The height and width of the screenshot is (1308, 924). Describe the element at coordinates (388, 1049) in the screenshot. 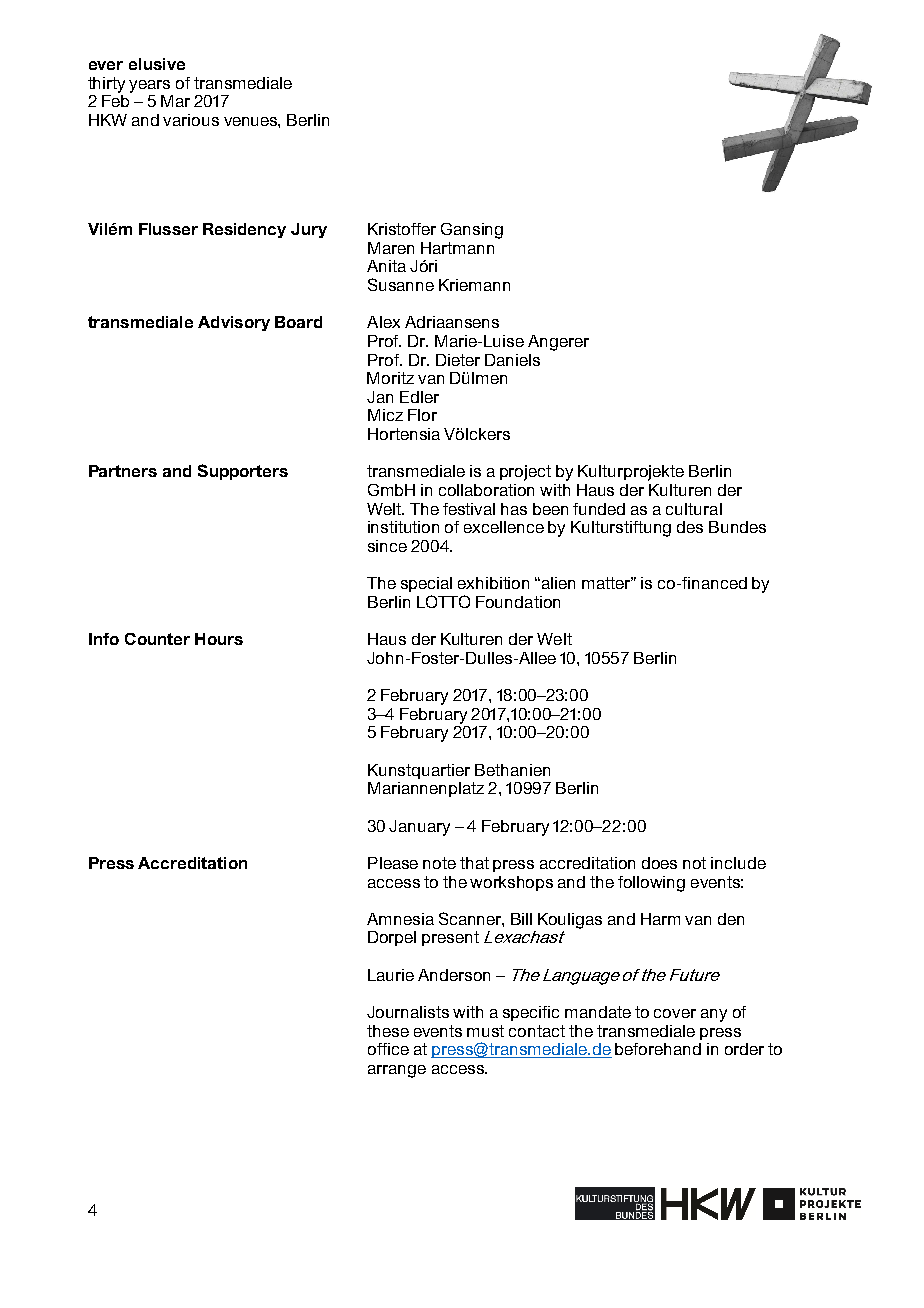

I see `office` at that location.
